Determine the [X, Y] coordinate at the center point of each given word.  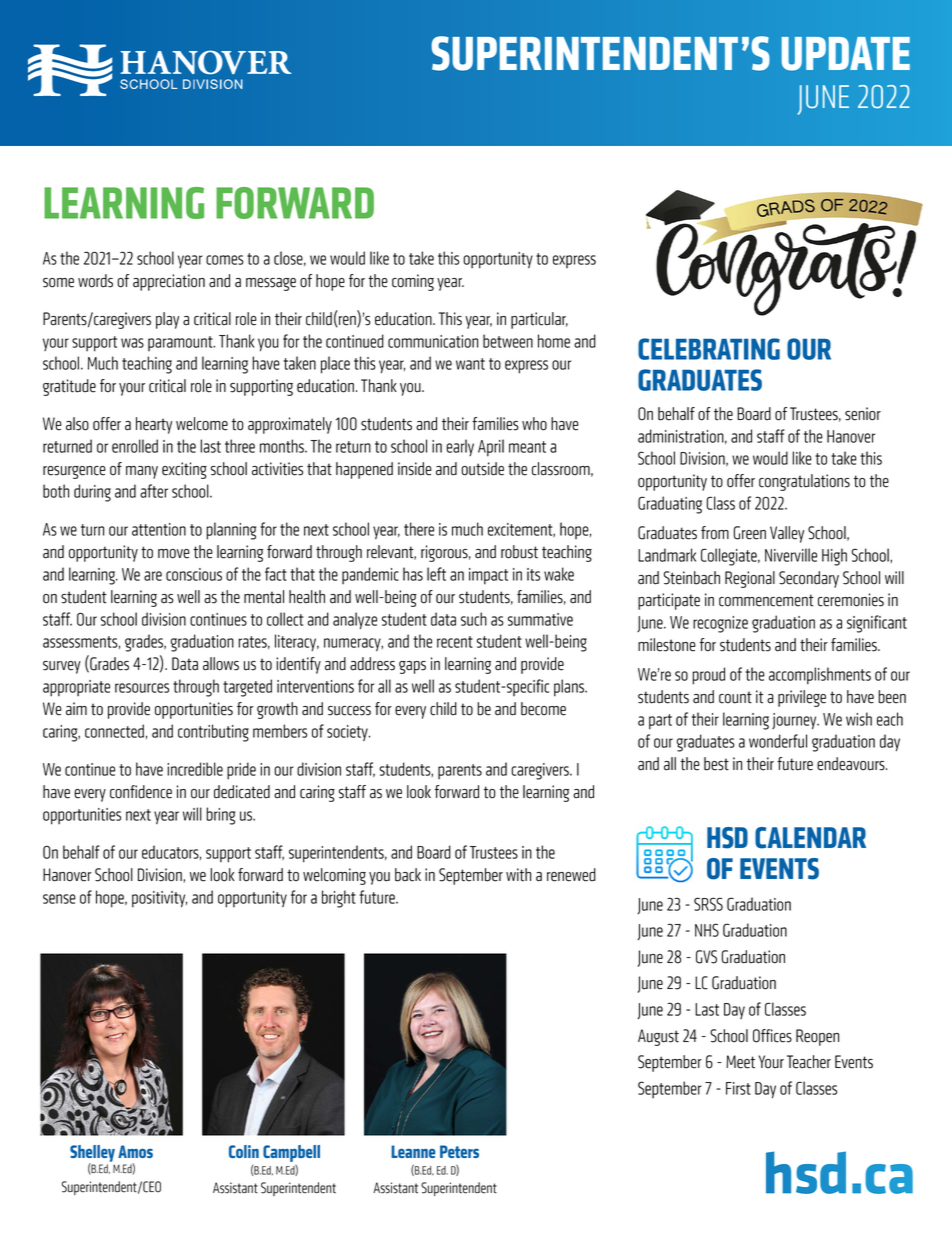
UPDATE [846, 54]
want [470, 364]
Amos [135, 1151]
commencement [766, 600]
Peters [459, 1151]
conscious [194, 574]
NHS [707, 930]
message [271, 284]
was [132, 343]
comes [225, 260]
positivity [159, 899]
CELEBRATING [709, 349]
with [518, 875]
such [474, 619]
